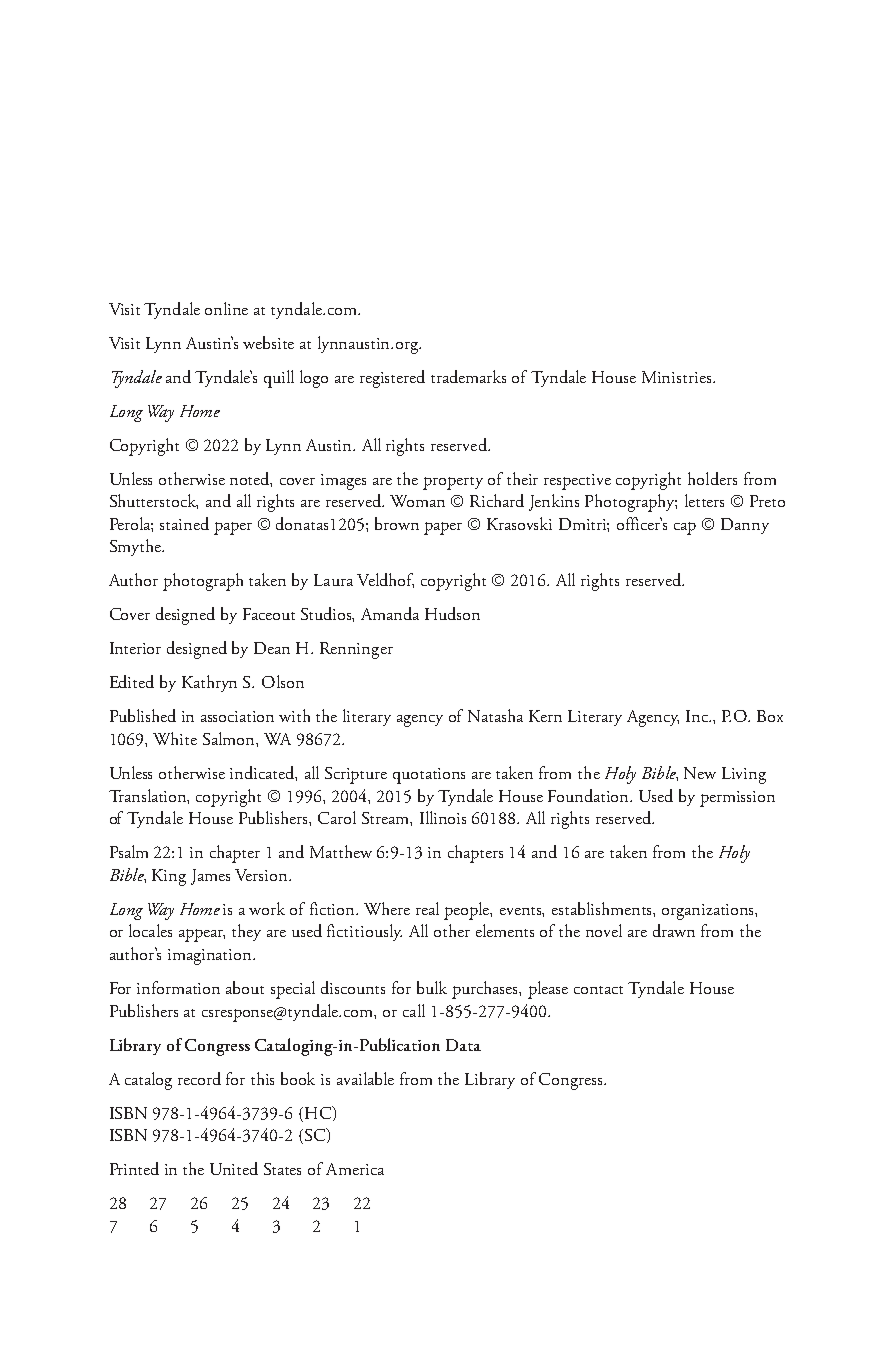 The width and height of the screenshot is (896, 1345). I want to click on trademarks, so click(468, 376).
